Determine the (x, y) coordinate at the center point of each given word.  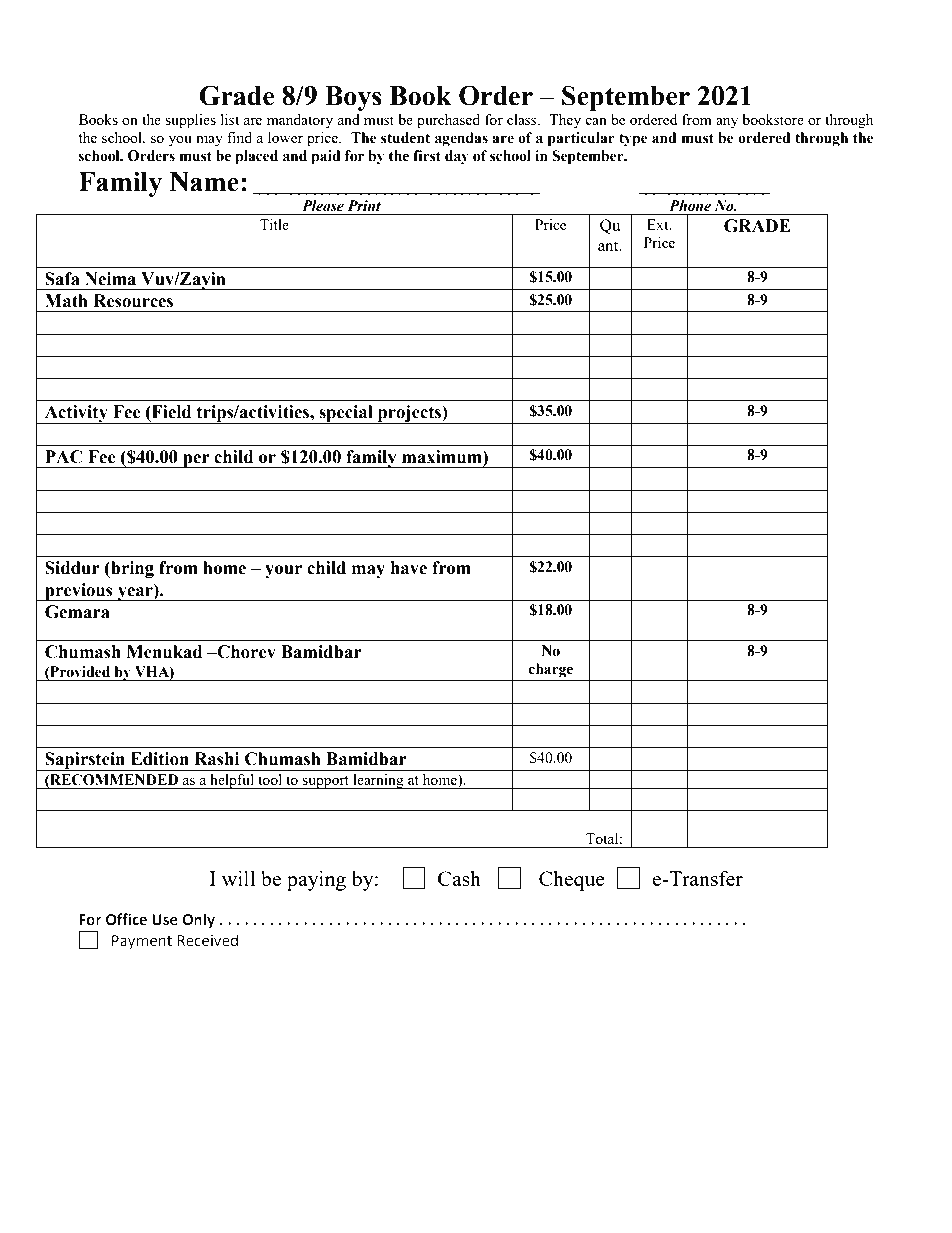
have (409, 568)
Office (126, 919)
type (633, 140)
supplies (190, 121)
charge (551, 670)
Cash (459, 878)
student (405, 138)
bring (131, 569)
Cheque (572, 881)
